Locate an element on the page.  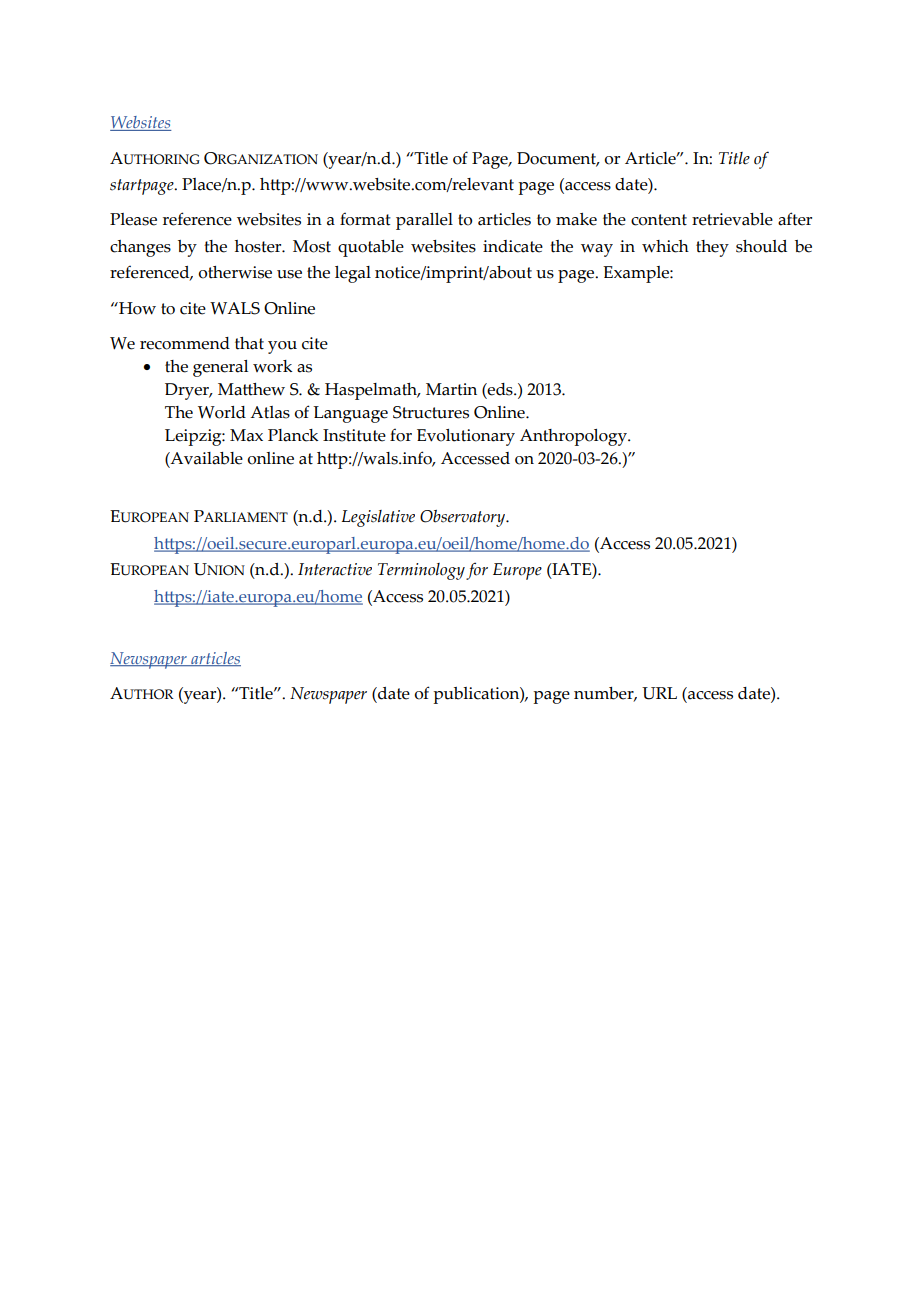
URL is located at coordinates (659, 693).
